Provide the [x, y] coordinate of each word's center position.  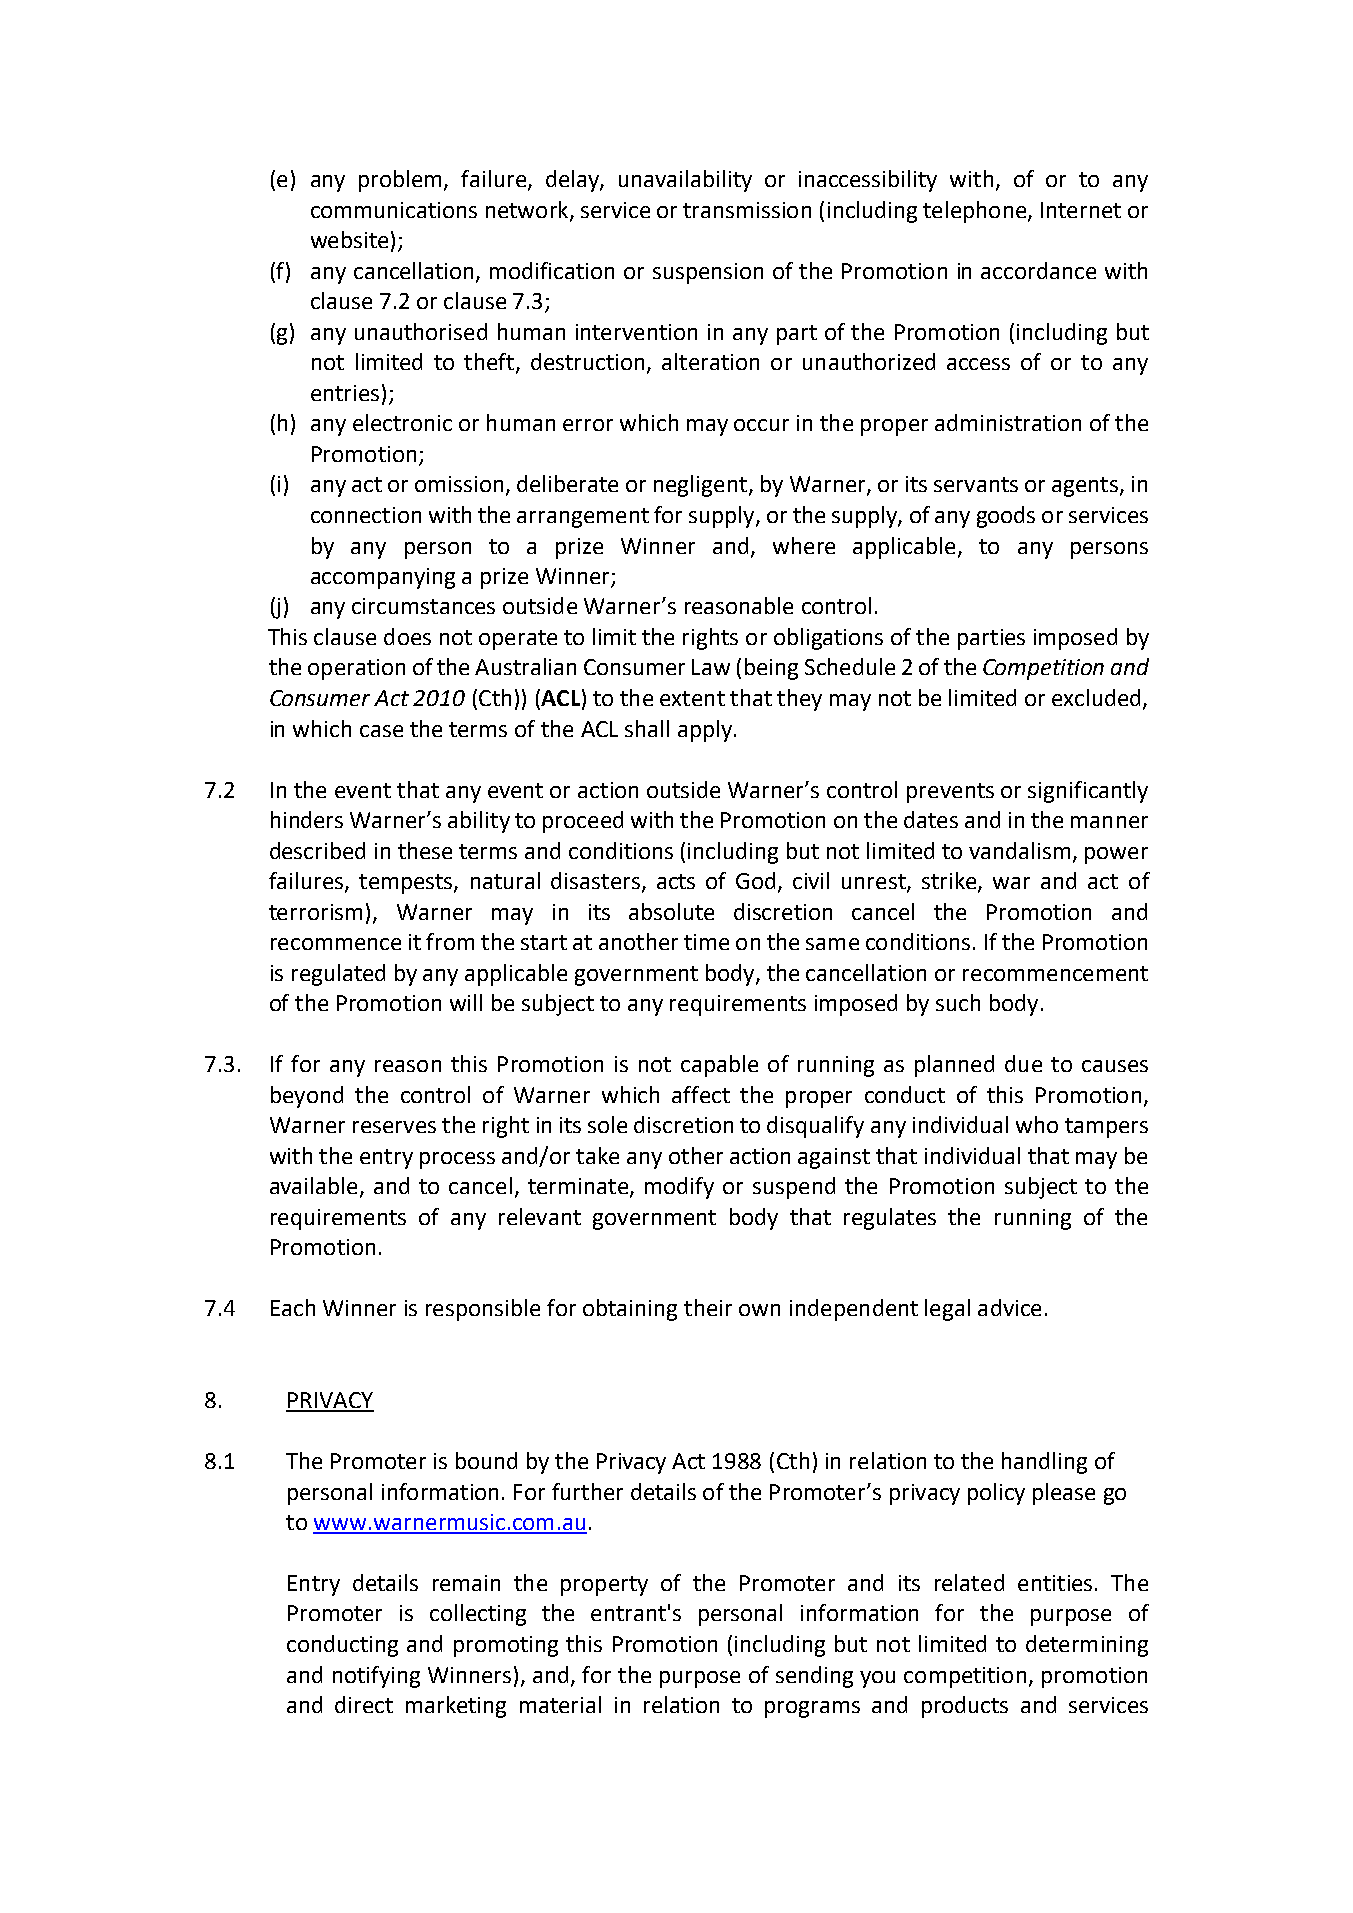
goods [1006, 517]
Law [711, 667]
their [708, 1307]
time [706, 942]
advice [1009, 1307]
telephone [976, 212]
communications [394, 210]
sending [814, 1677]
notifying [376, 1677]
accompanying [383, 578]
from [450, 941]
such [958, 1002]
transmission [747, 210]
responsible [483, 1310]
